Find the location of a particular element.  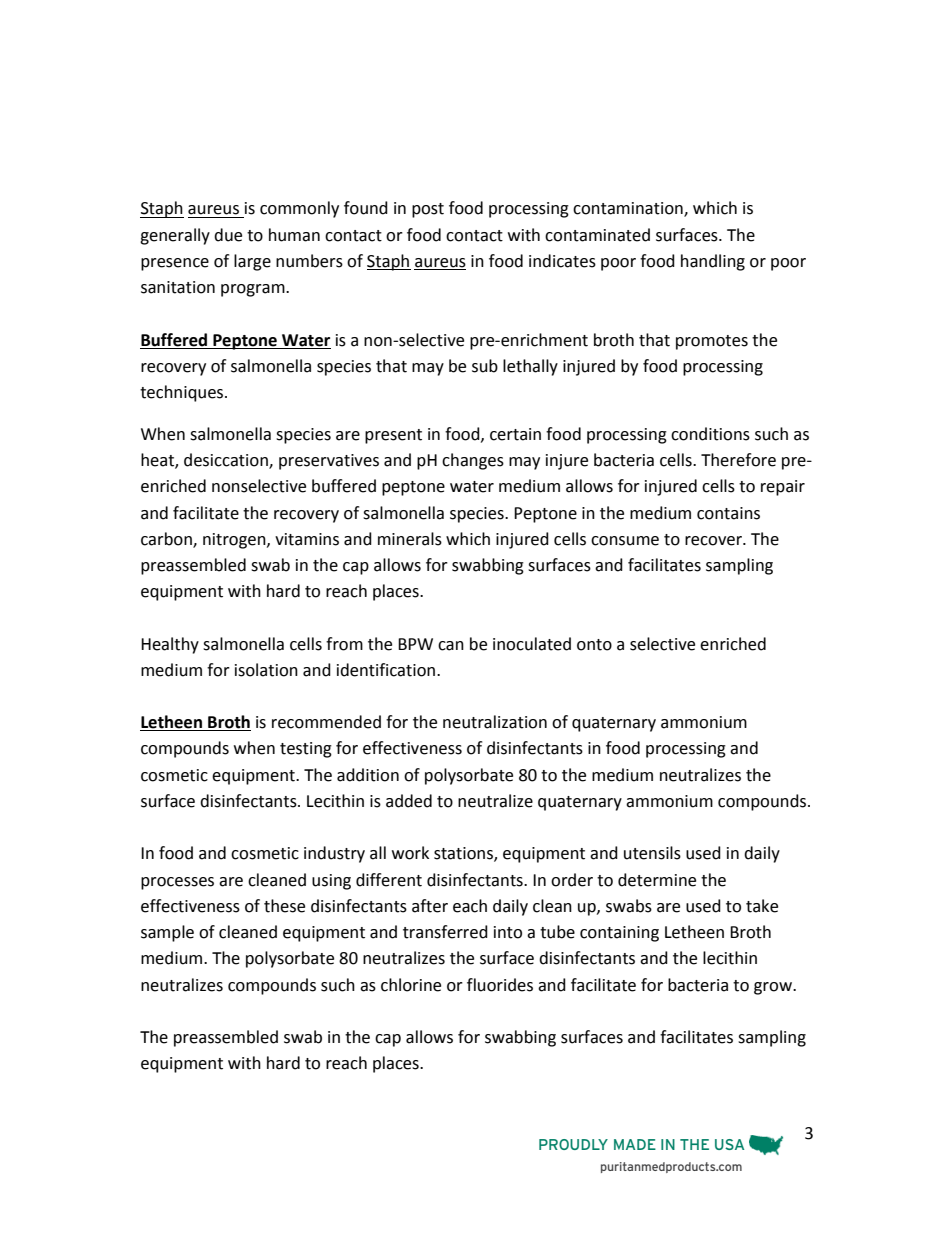

PROUDLY is located at coordinates (573, 1144).
